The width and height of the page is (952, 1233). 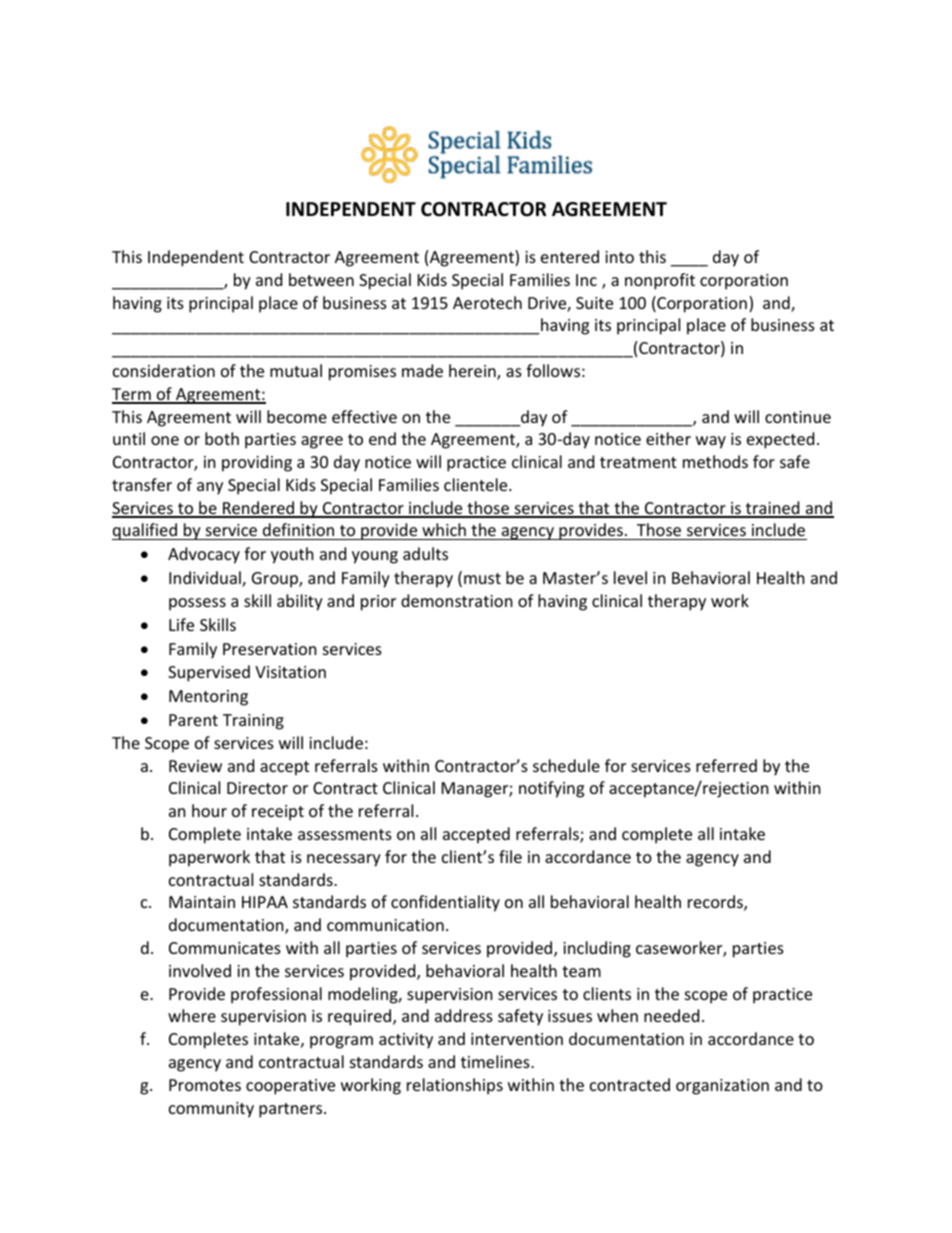 What do you see at coordinates (570, 256) in the page?
I see `entered` at bounding box center [570, 256].
